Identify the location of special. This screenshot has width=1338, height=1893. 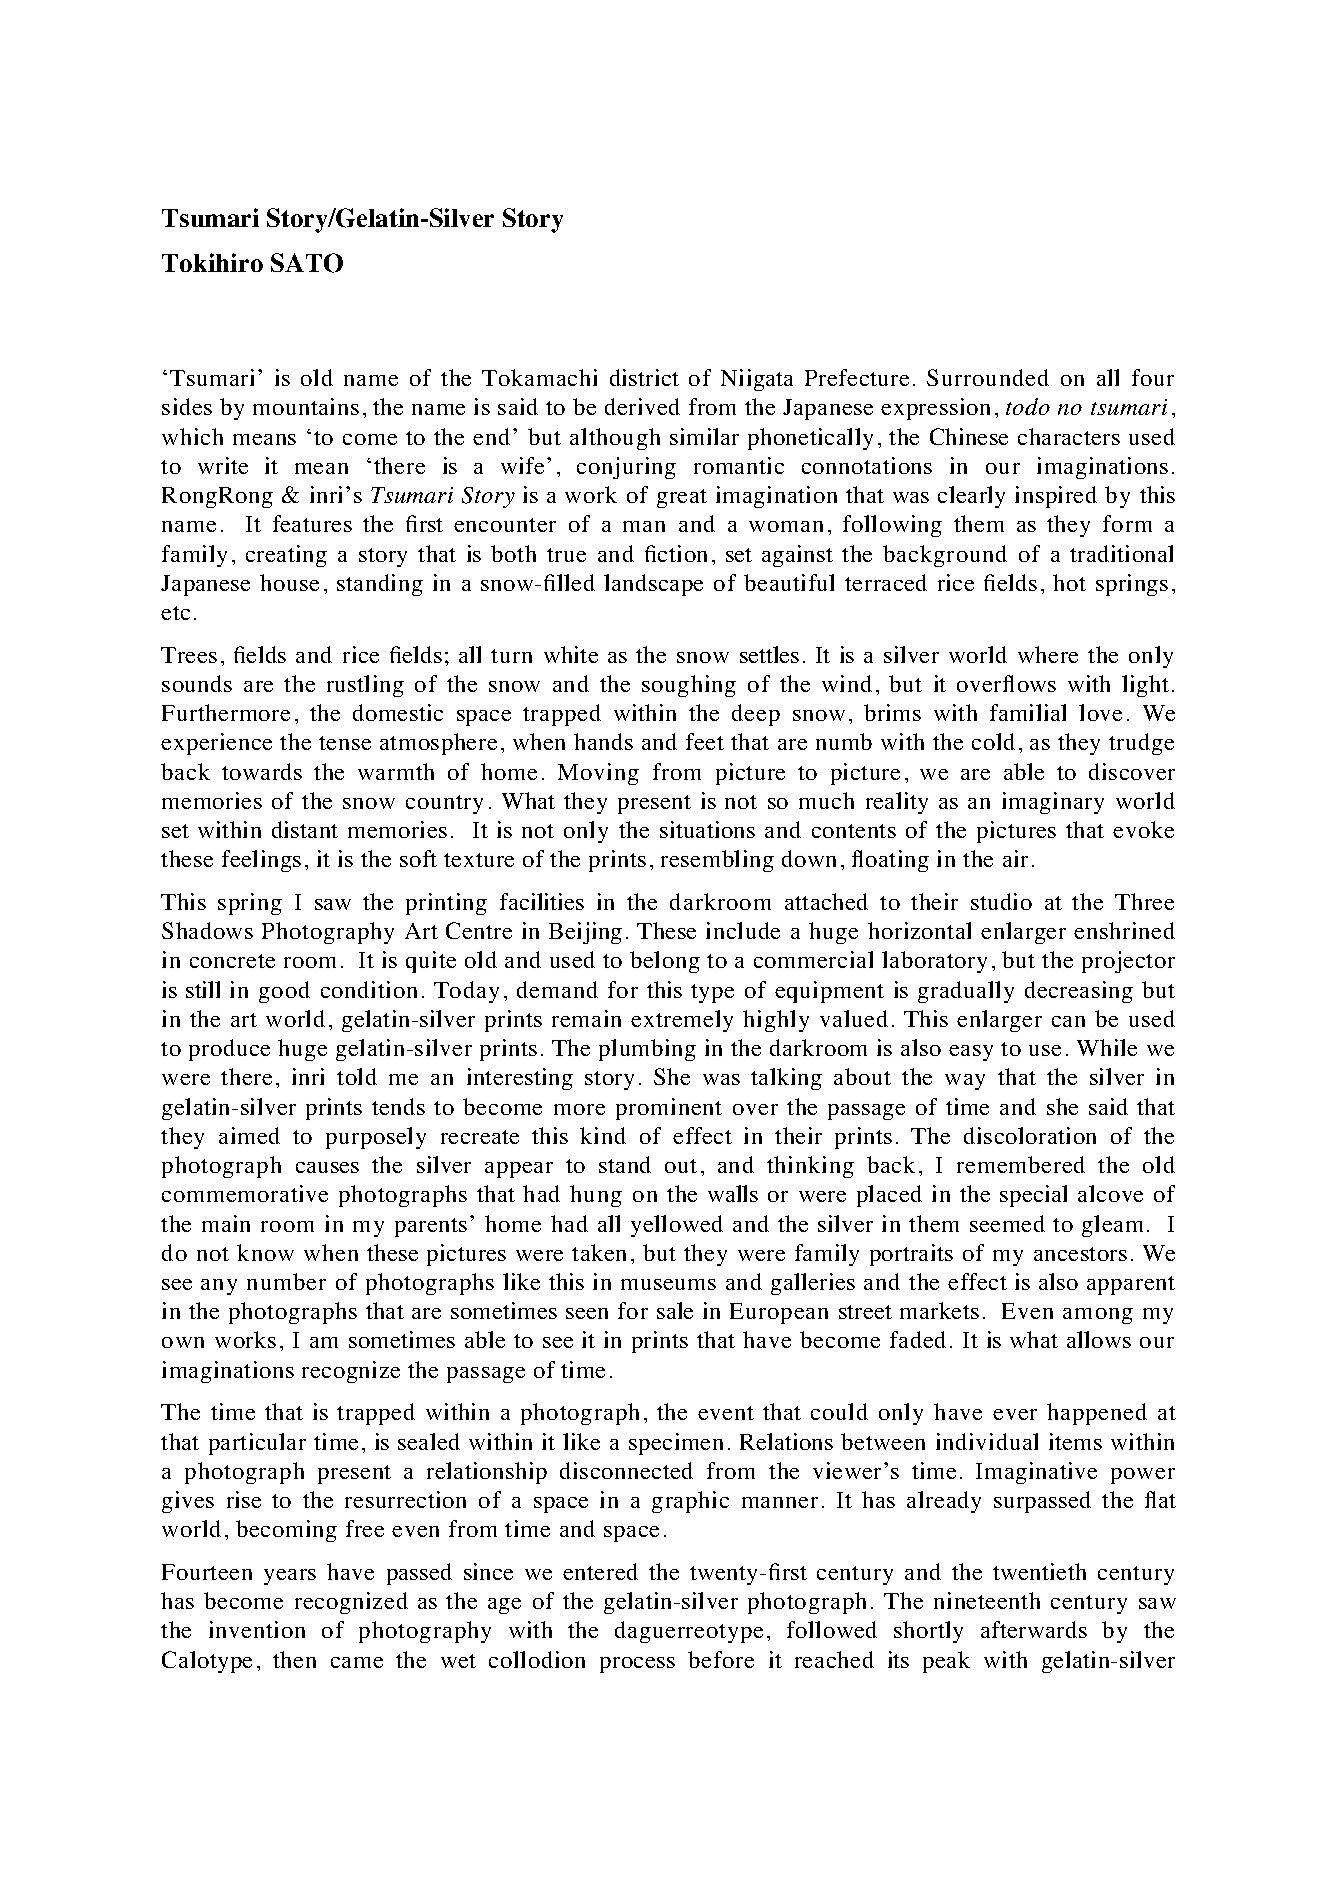
(1033, 1196).
